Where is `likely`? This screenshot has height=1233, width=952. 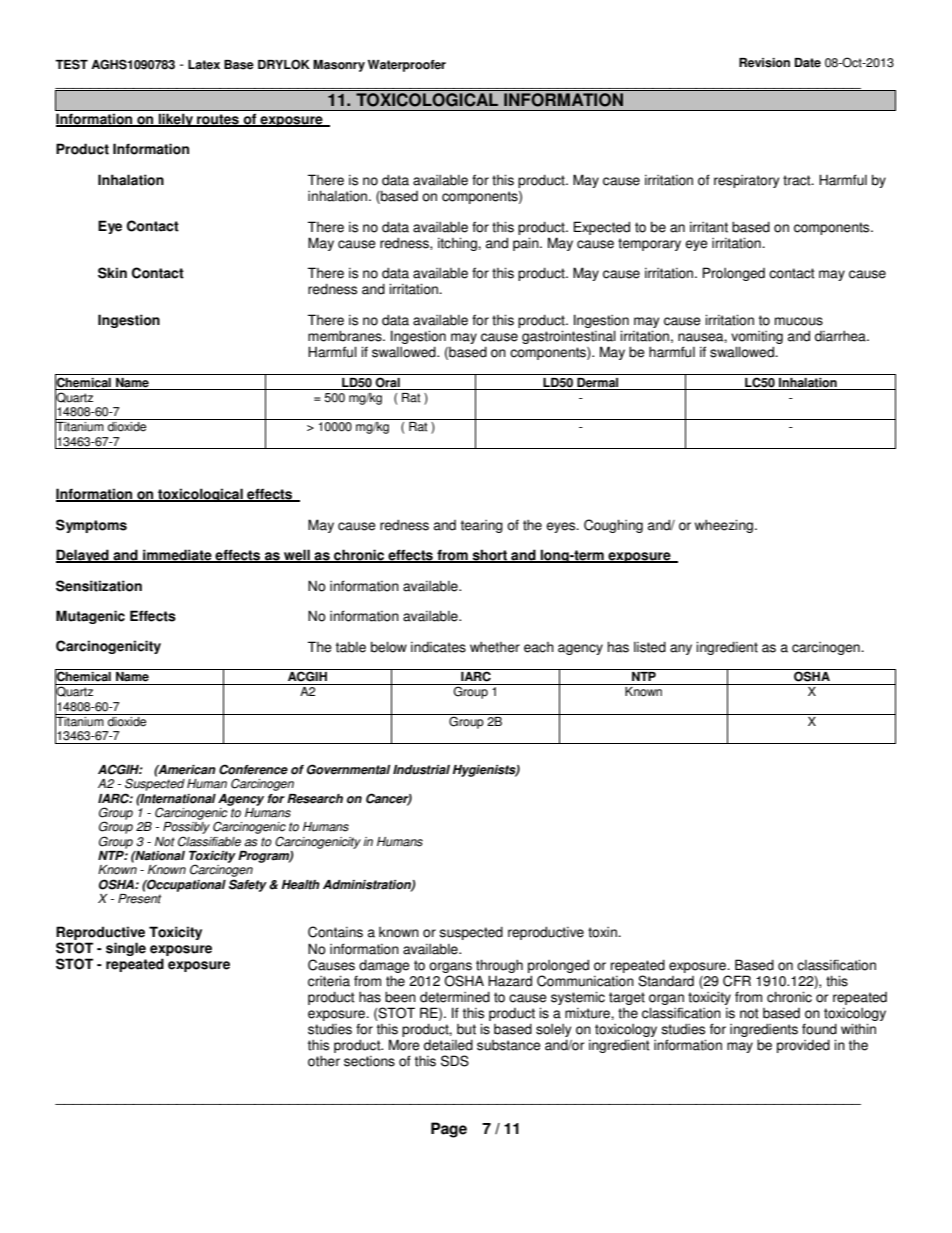
likely is located at coordinates (176, 120).
